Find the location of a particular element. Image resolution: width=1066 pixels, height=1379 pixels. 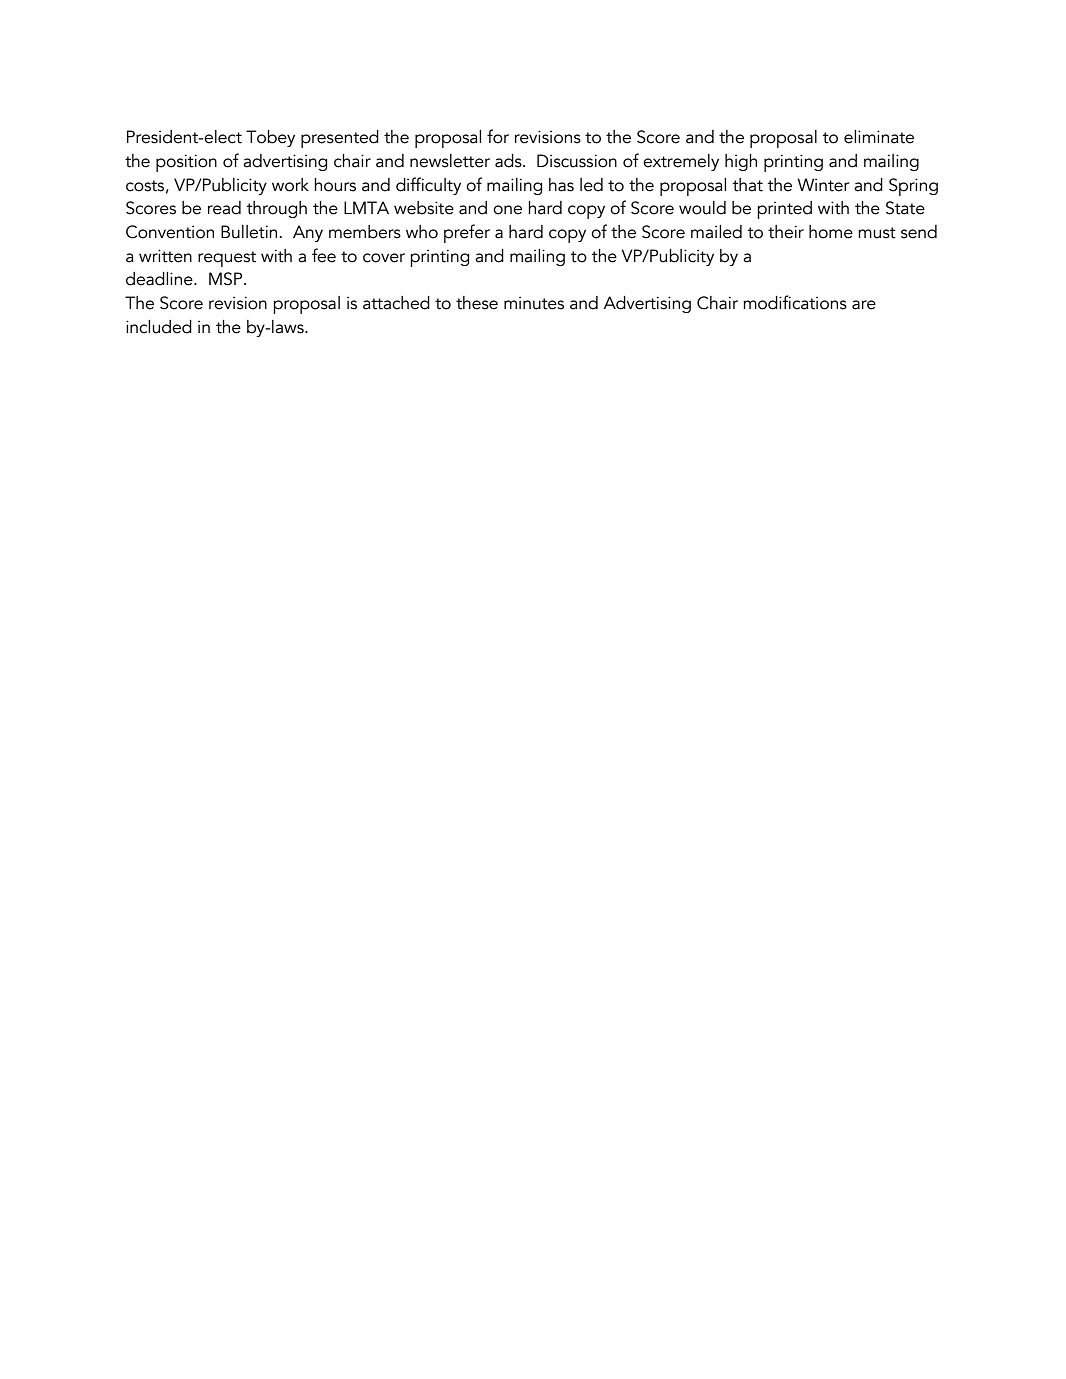

Winter is located at coordinates (823, 185).
